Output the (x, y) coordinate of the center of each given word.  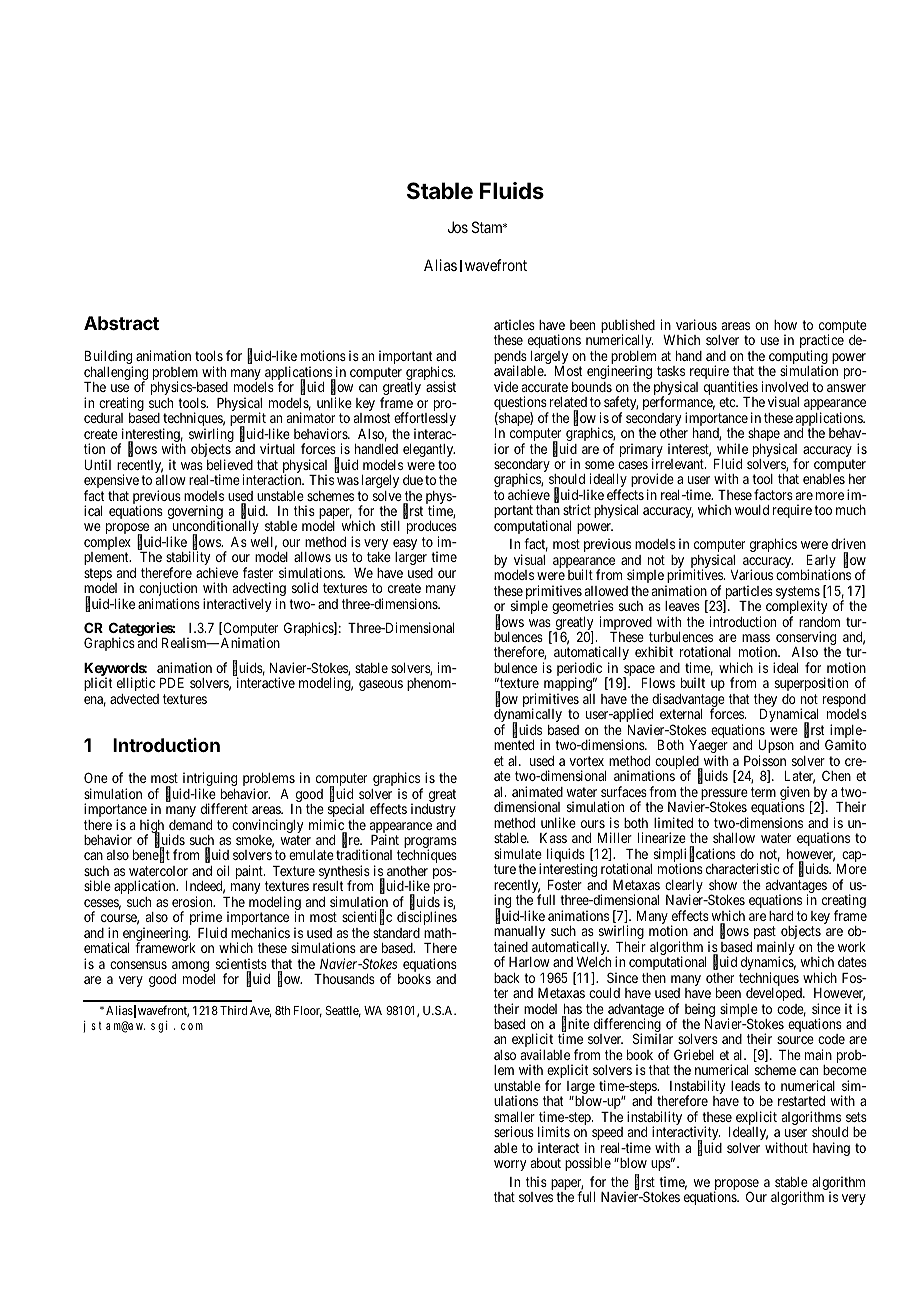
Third (233, 1010)
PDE (172, 683)
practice (822, 342)
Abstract (121, 323)
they (765, 702)
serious (514, 1131)
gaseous (381, 685)
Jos (458, 227)
